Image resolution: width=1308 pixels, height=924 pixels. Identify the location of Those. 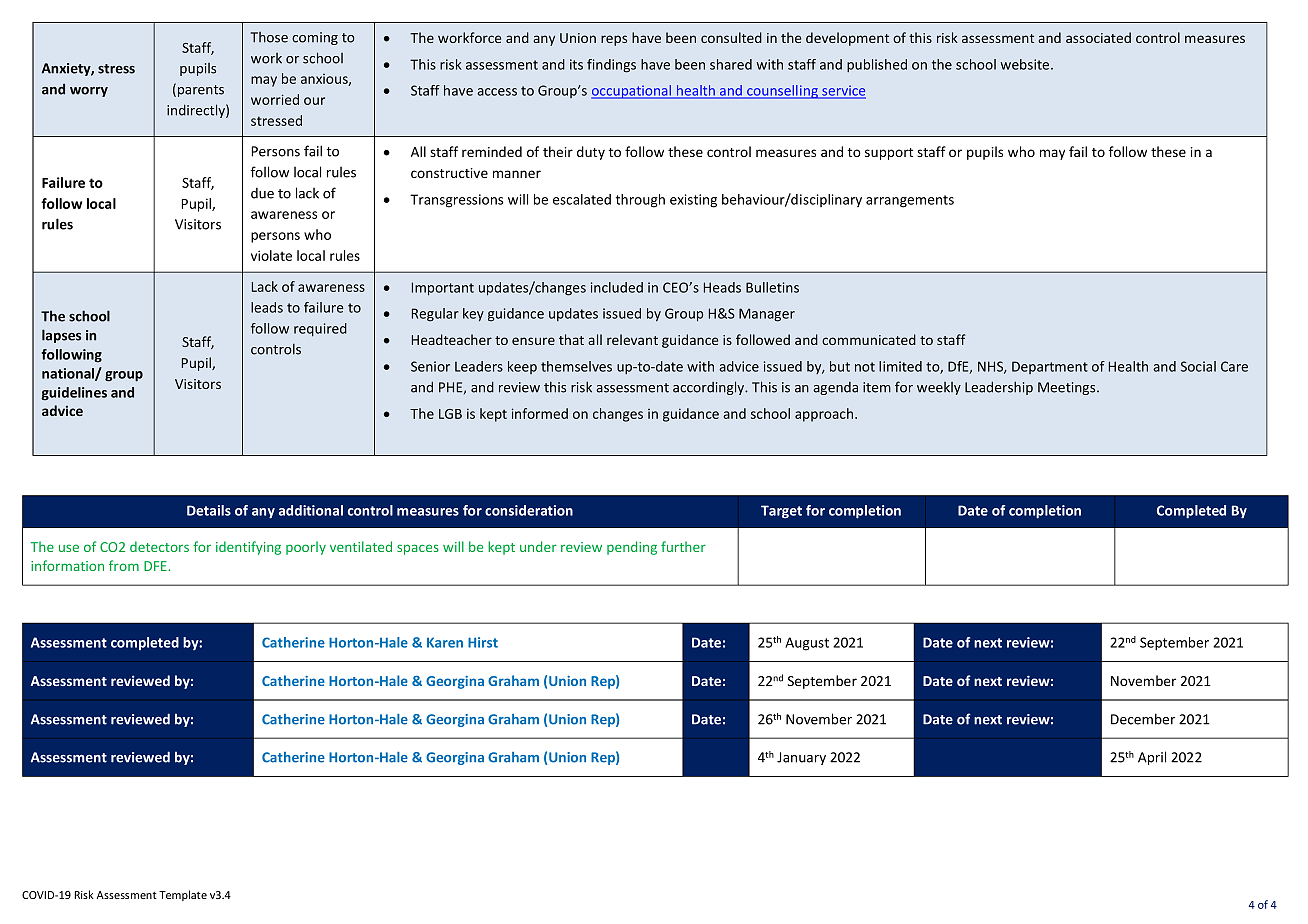
(269, 37).
